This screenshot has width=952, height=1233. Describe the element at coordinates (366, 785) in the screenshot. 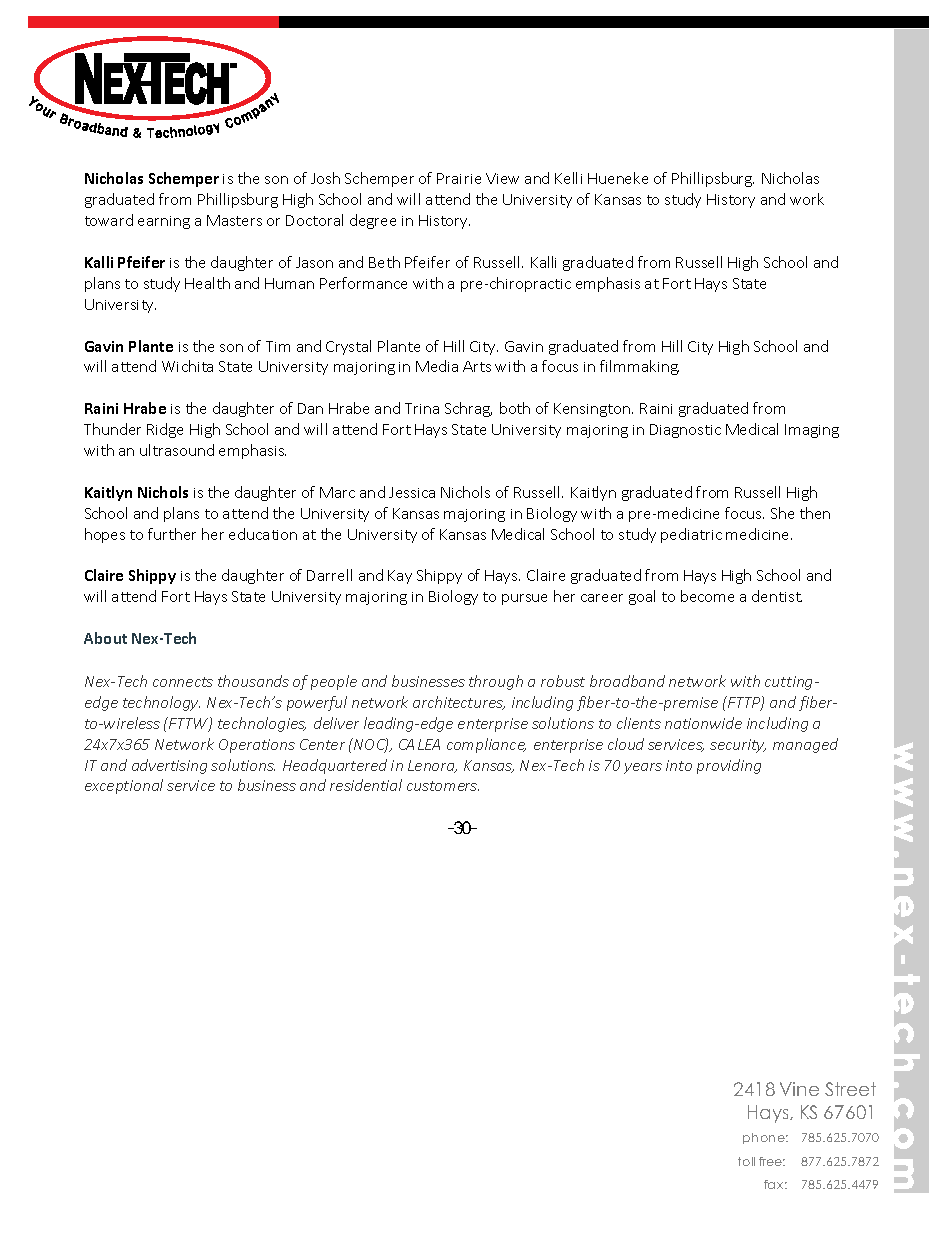

I see `residential` at that location.
